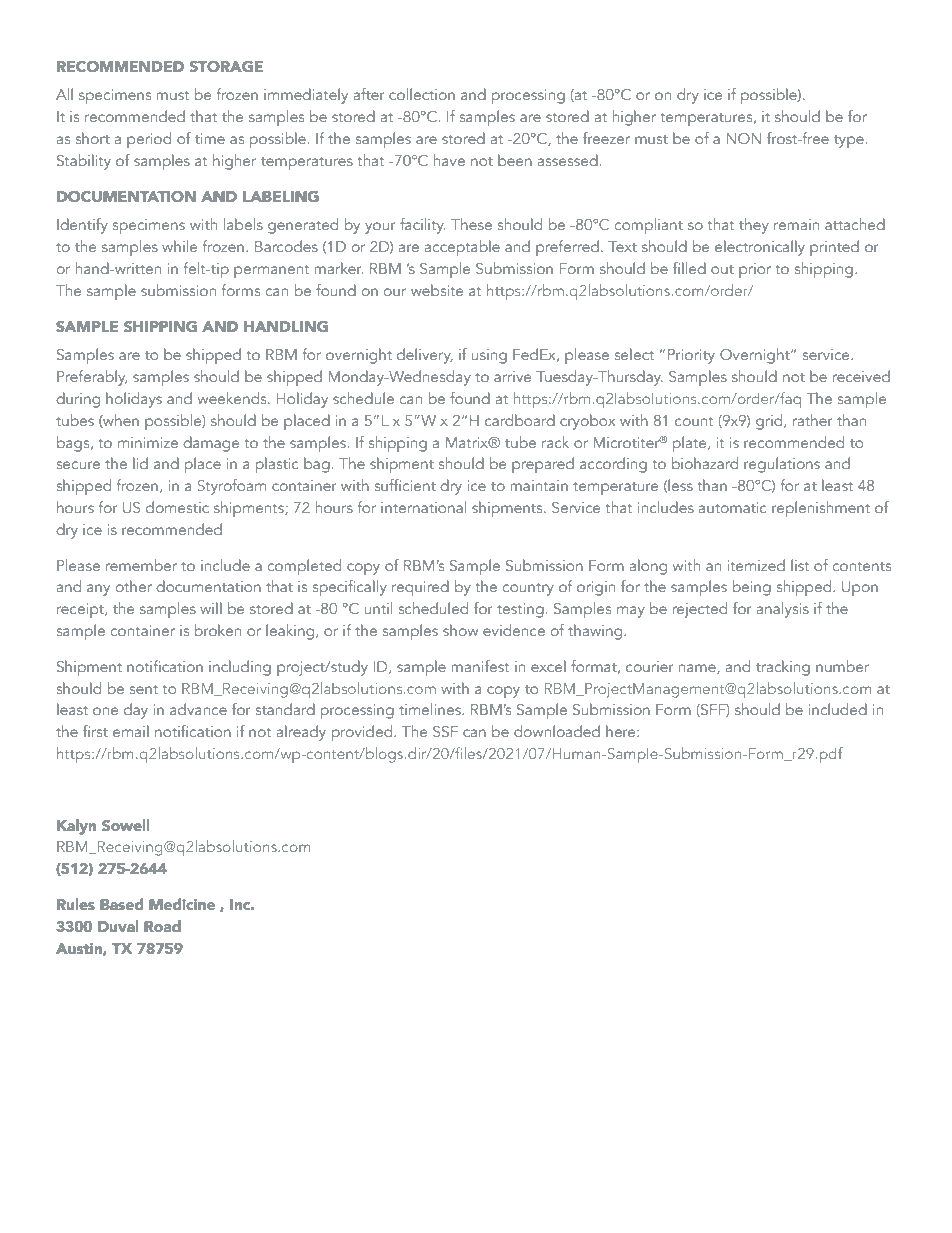 The height and width of the screenshot is (1233, 952). Describe the element at coordinates (744, 138) in the screenshot. I see `NON` at that location.
